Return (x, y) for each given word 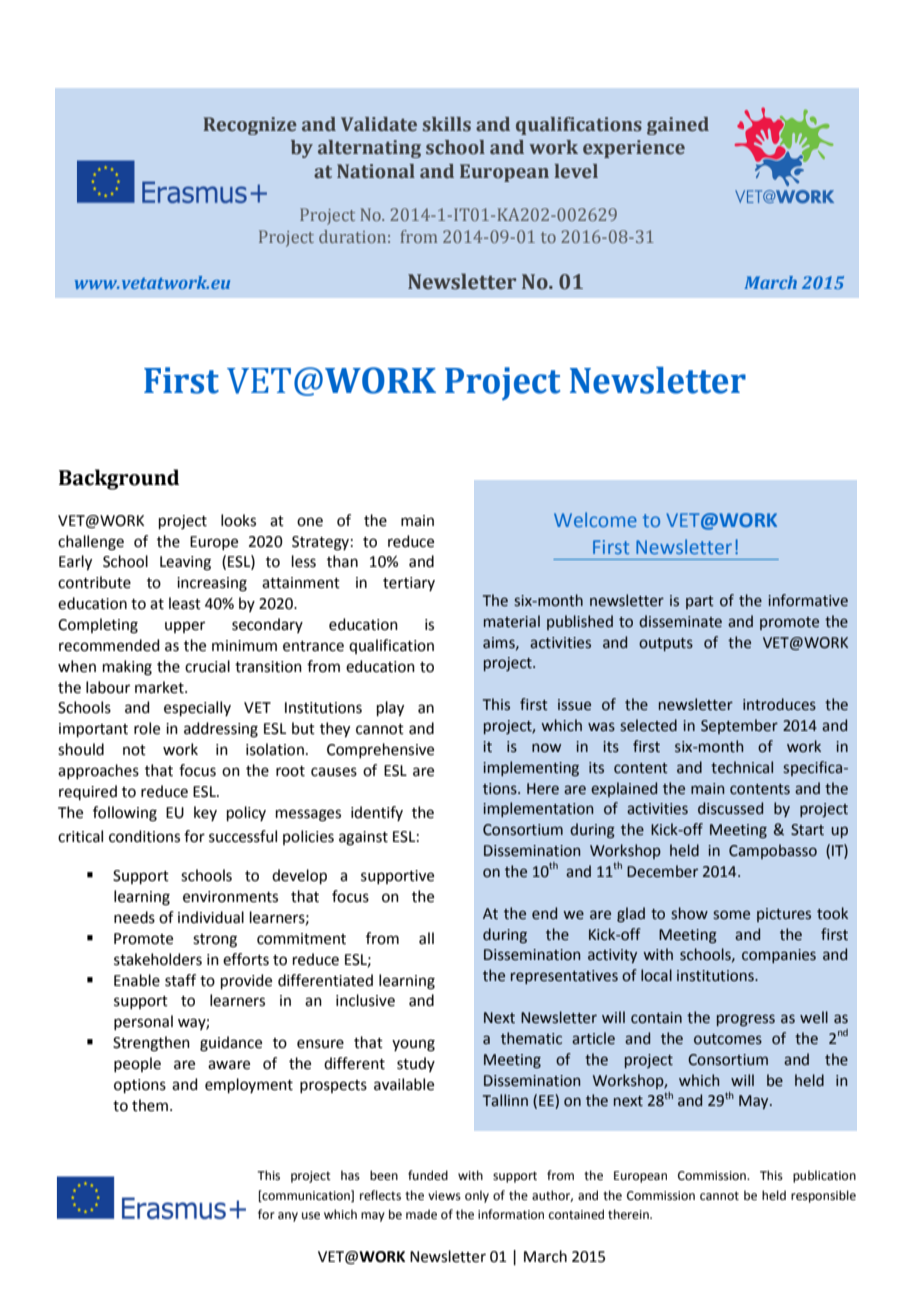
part (700, 602)
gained (678, 126)
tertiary (409, 584)
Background (119, 479)
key (205, 813)
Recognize (250, 126)
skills (447, 124)
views (444, 1196)
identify (377, 813)
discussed (730, 808)
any (288, 1217)
